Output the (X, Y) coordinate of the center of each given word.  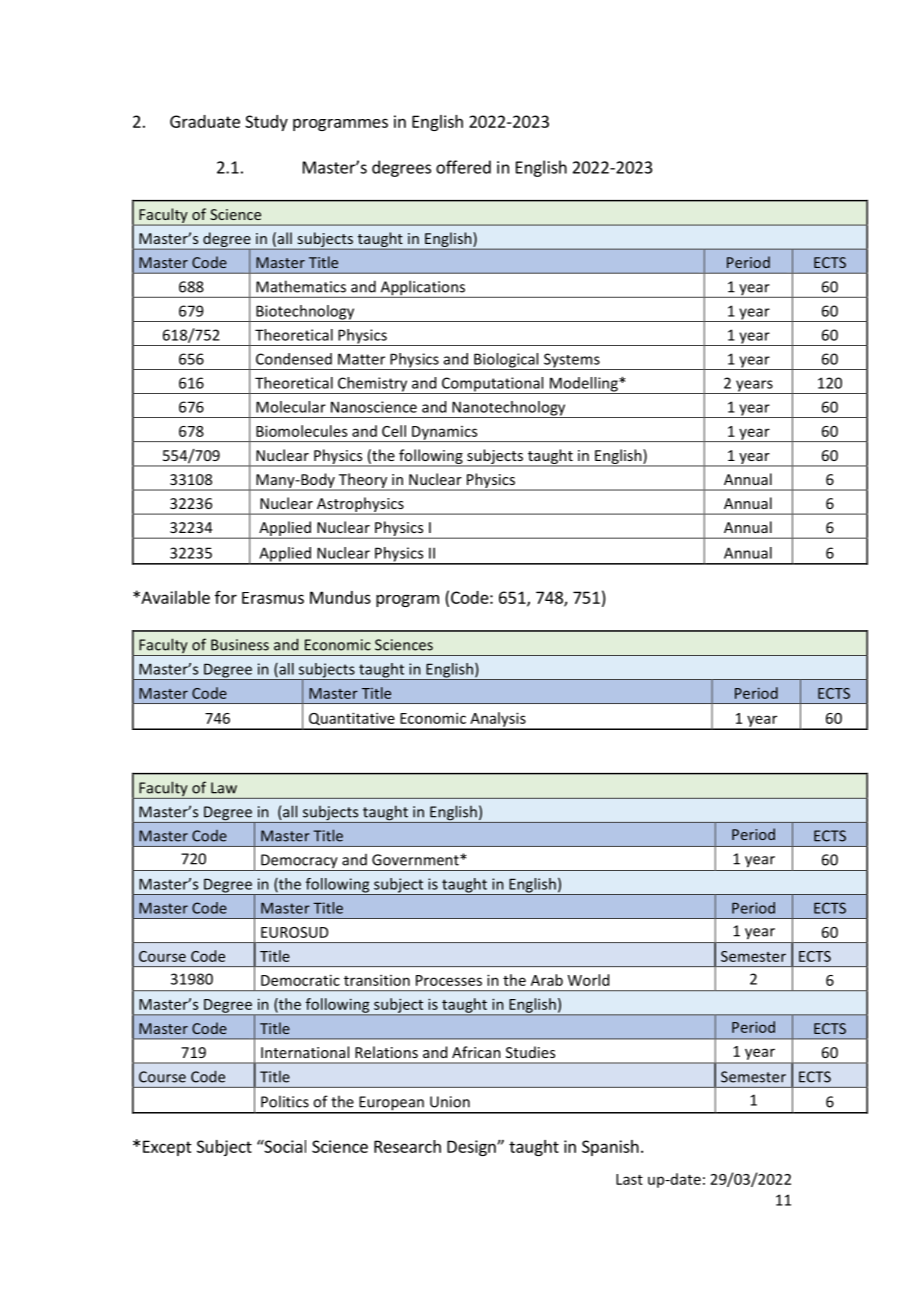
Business (240, 645)
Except (167, 1148)
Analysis (498, 720)
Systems (572, 361)
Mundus (340, 597)
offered (463, 167)
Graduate (205, 121)
